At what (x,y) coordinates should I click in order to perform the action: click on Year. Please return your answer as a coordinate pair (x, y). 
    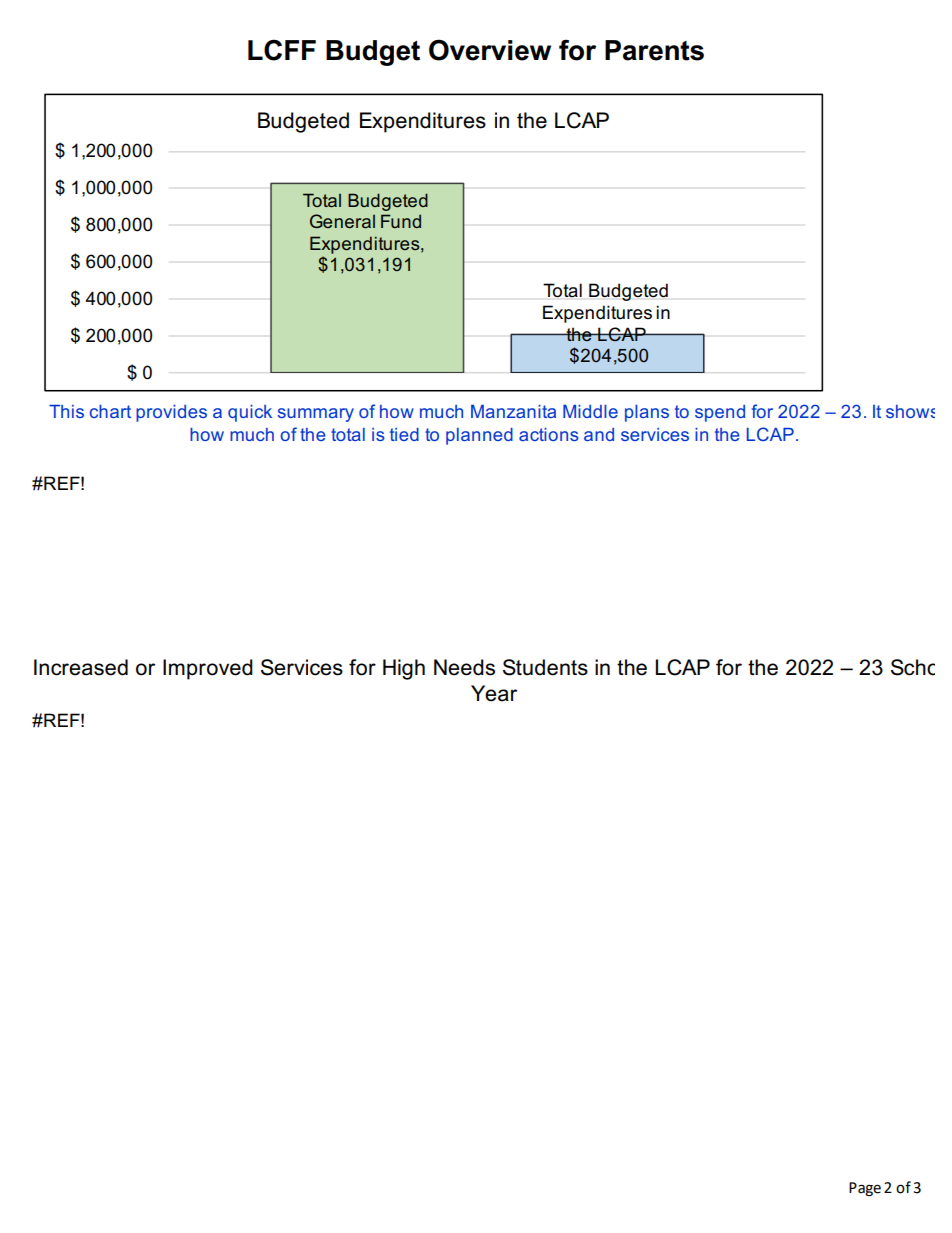
    Looking at the image, I should click on (494, 693).
